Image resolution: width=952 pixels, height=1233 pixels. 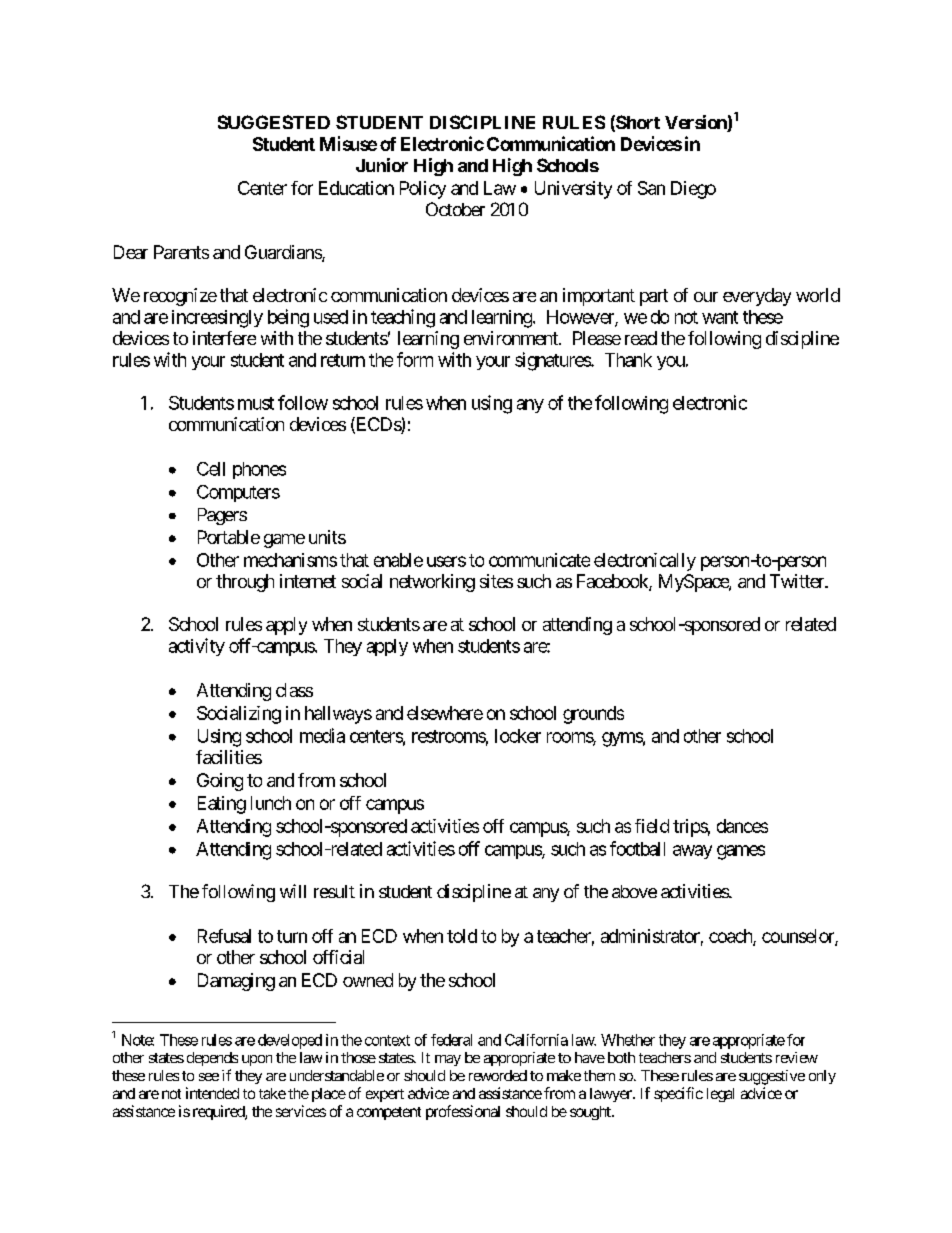 I want to click on dances, so click(x=742, y=826).
